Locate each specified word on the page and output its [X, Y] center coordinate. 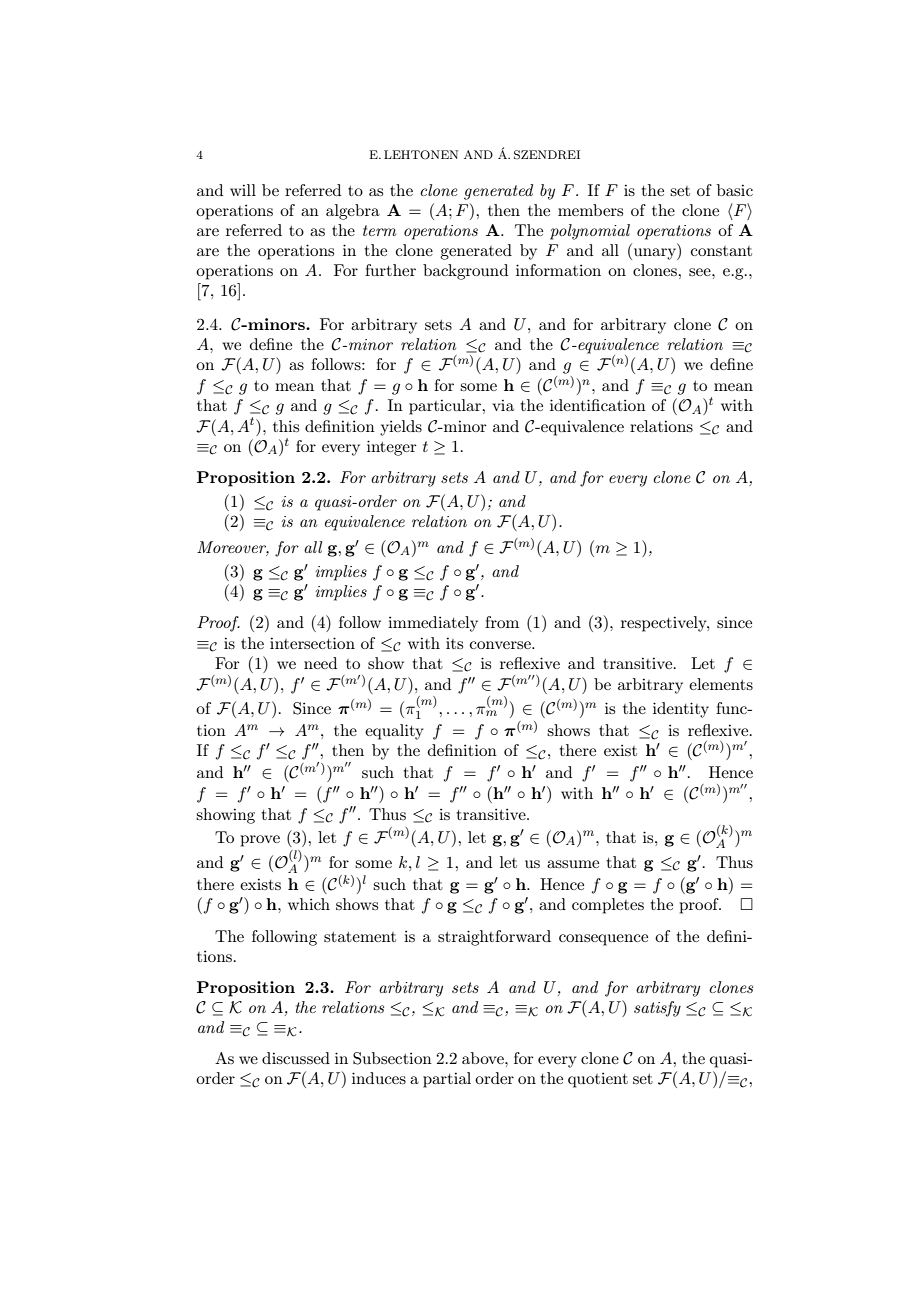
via [503, 405]
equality [394, 732]
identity [681, 710]
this [286, 426]
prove [260, 841]
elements [721, 684]
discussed [296, 1058]
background [465, 272]
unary [656, 254]
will [243, 190]
